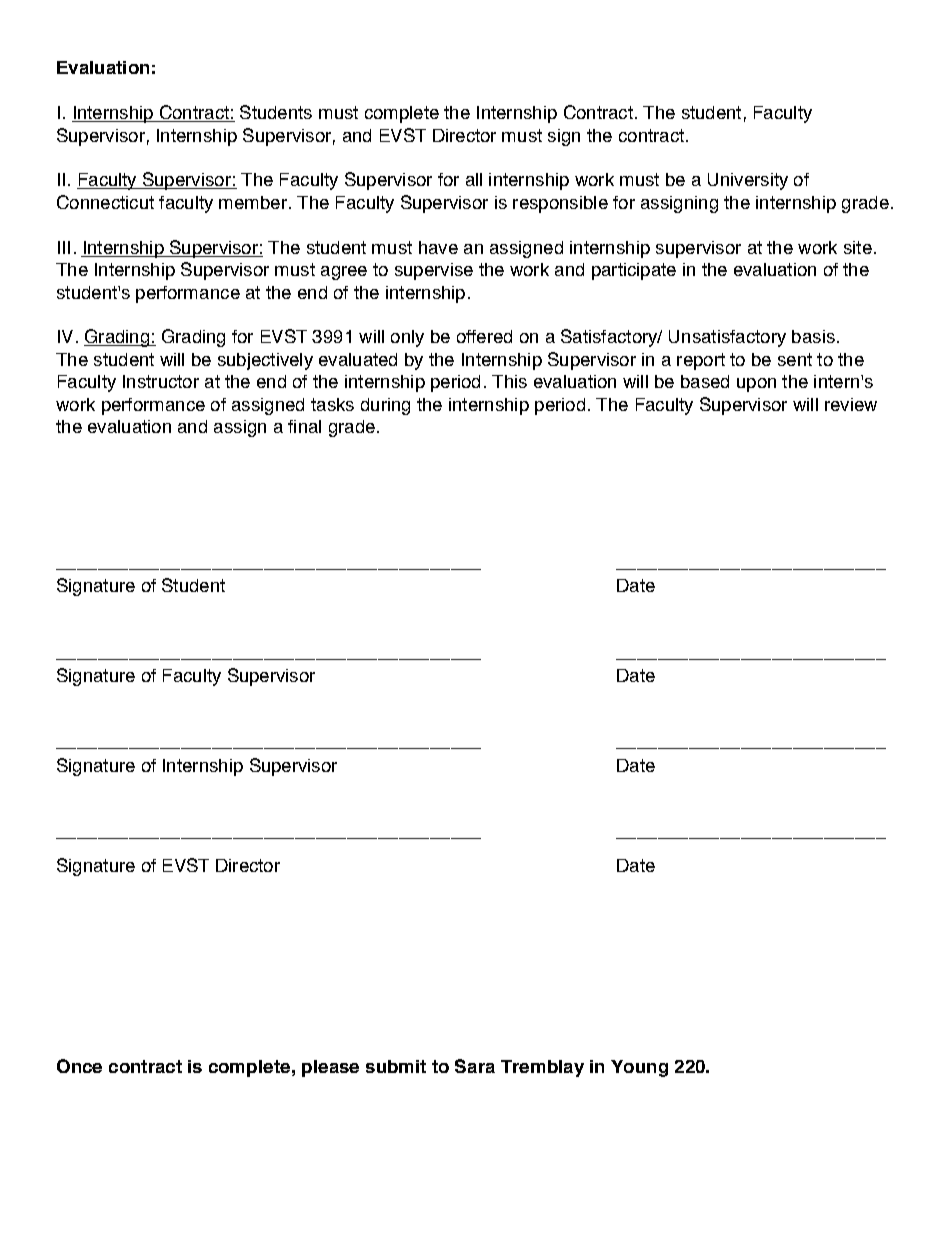 The image size is (952, 1233). I want to click on submit, so click(396, 1066).
